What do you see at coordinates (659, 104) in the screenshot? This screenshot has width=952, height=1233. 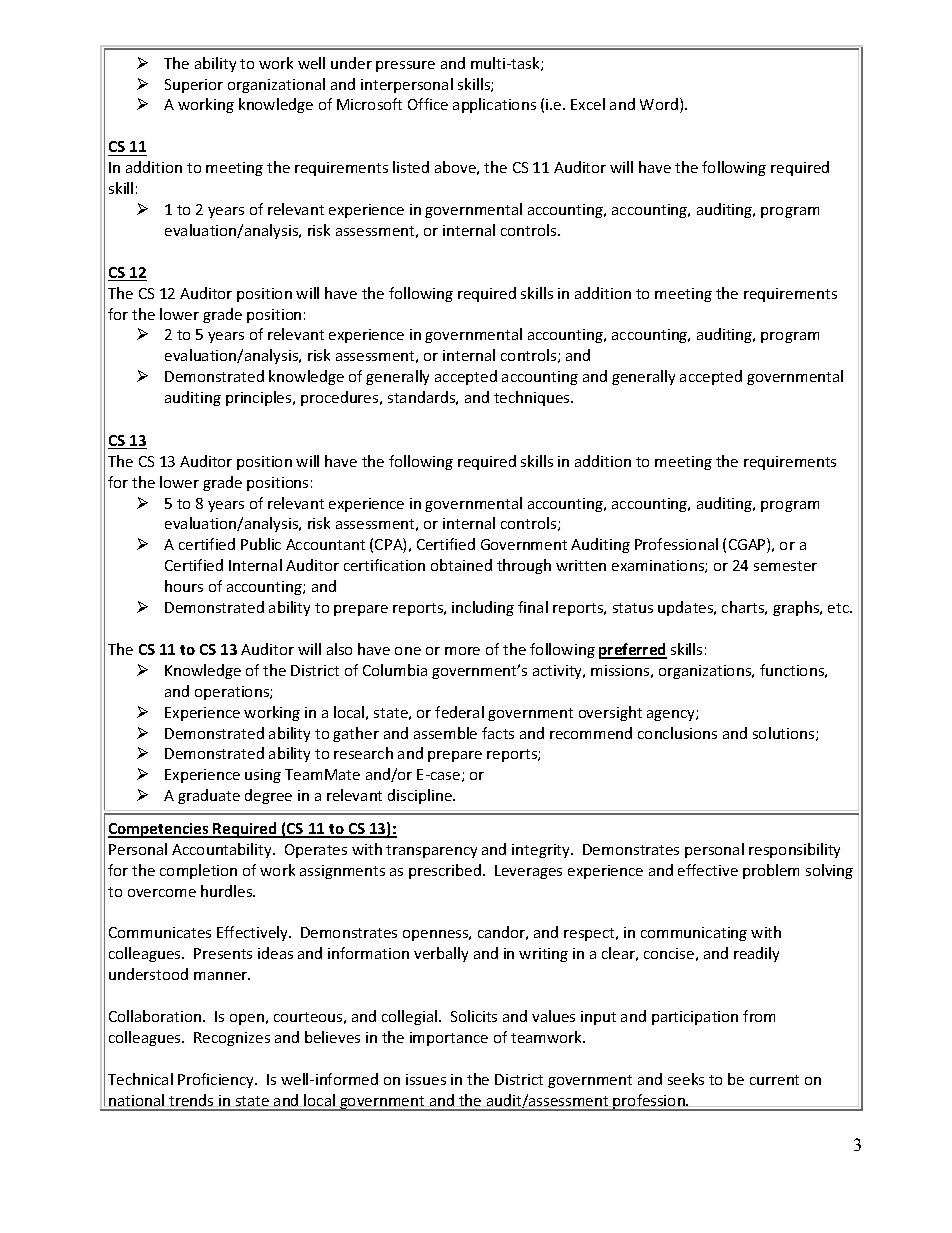 I see `Word` at bounding box center [659, 104].
